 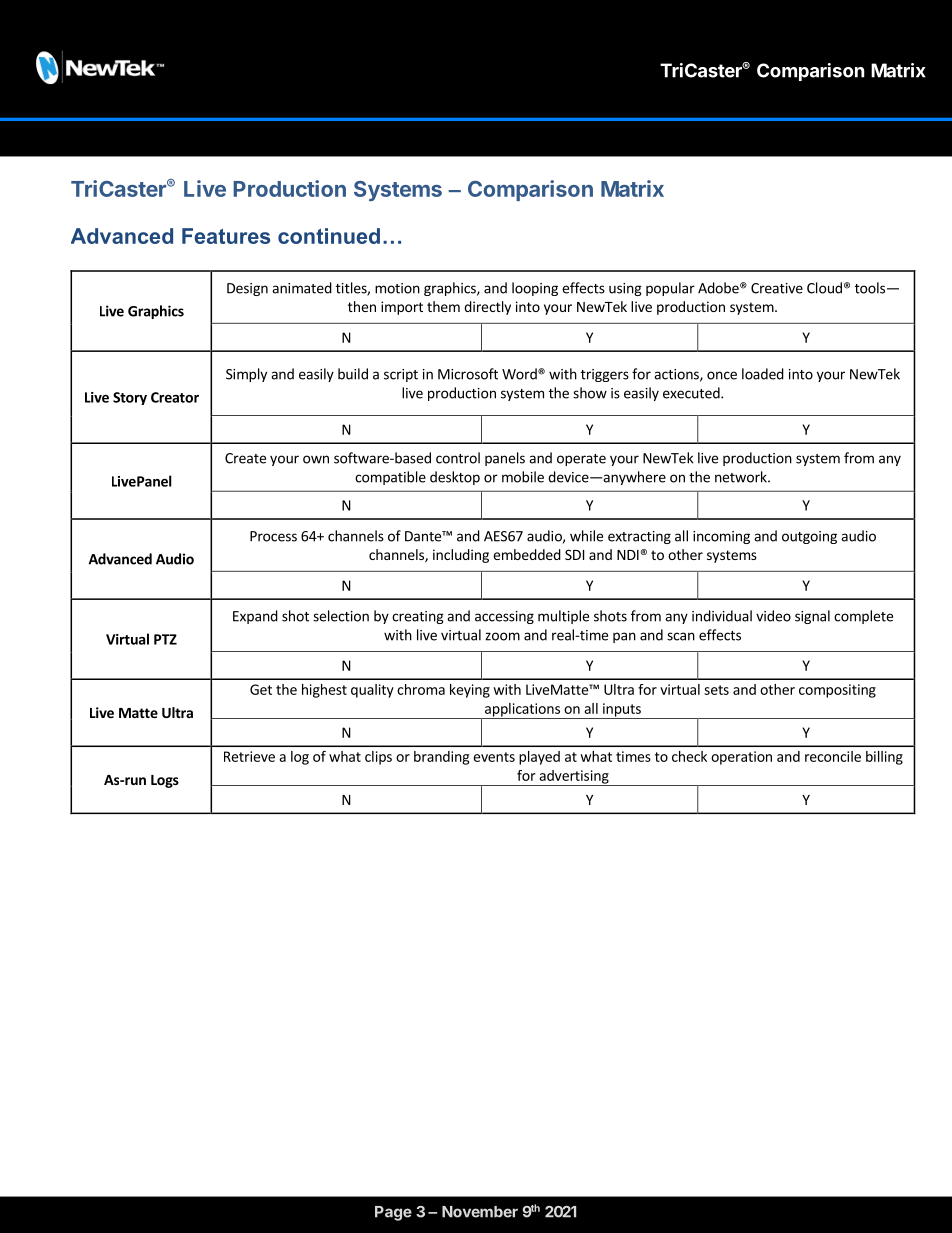 What do you see at coordinates (833, 756) in the page?
I see `reconcile` at bounding box center [833, 756].
